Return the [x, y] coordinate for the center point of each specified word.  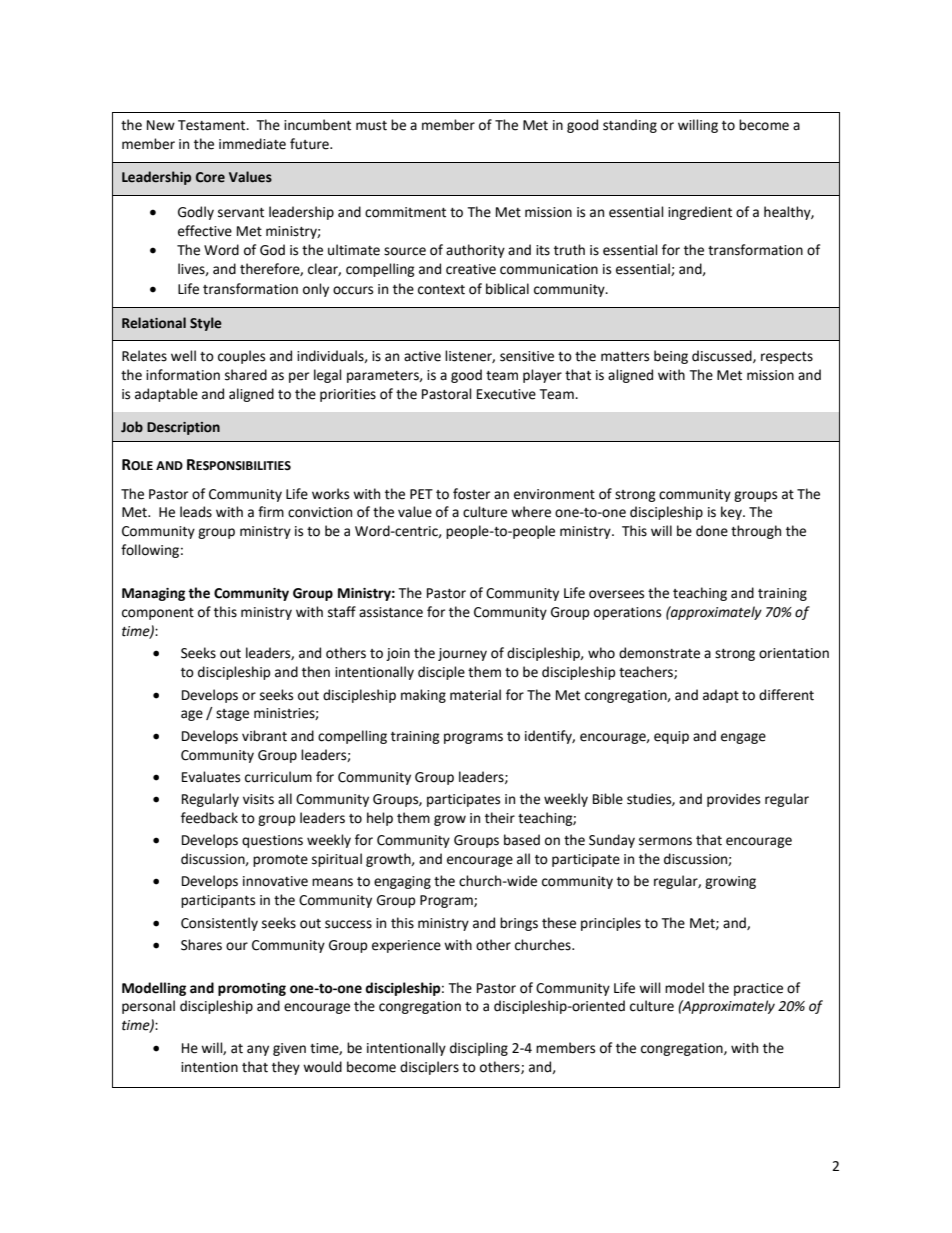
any [258, 1050]
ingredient [700, 213]
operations [627, 613]
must [371, 126]
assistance [391, 612]
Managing [153, 594]
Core [210, 177]
